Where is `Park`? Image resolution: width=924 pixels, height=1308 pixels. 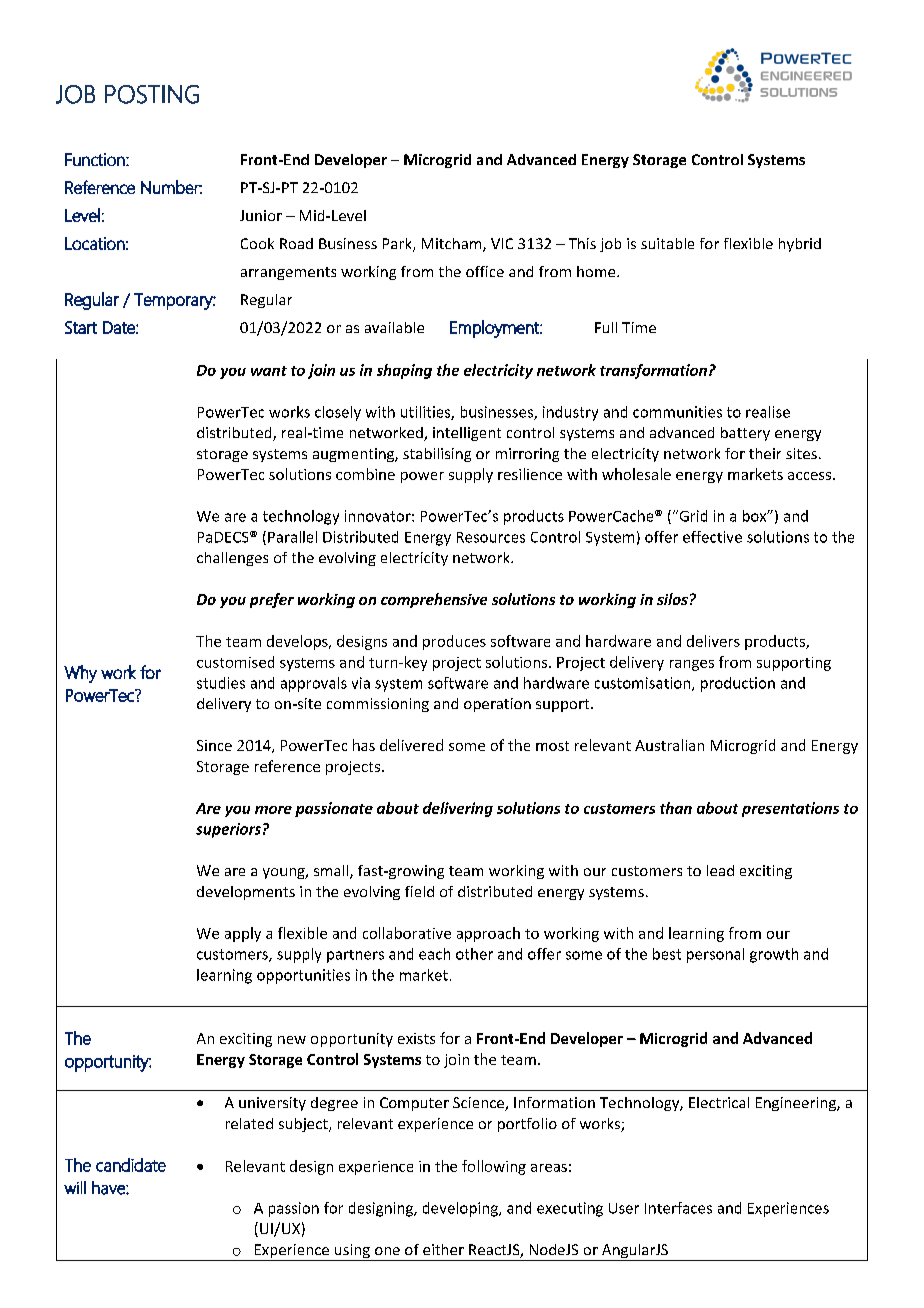
Park is located at coordinates (398, 245).
